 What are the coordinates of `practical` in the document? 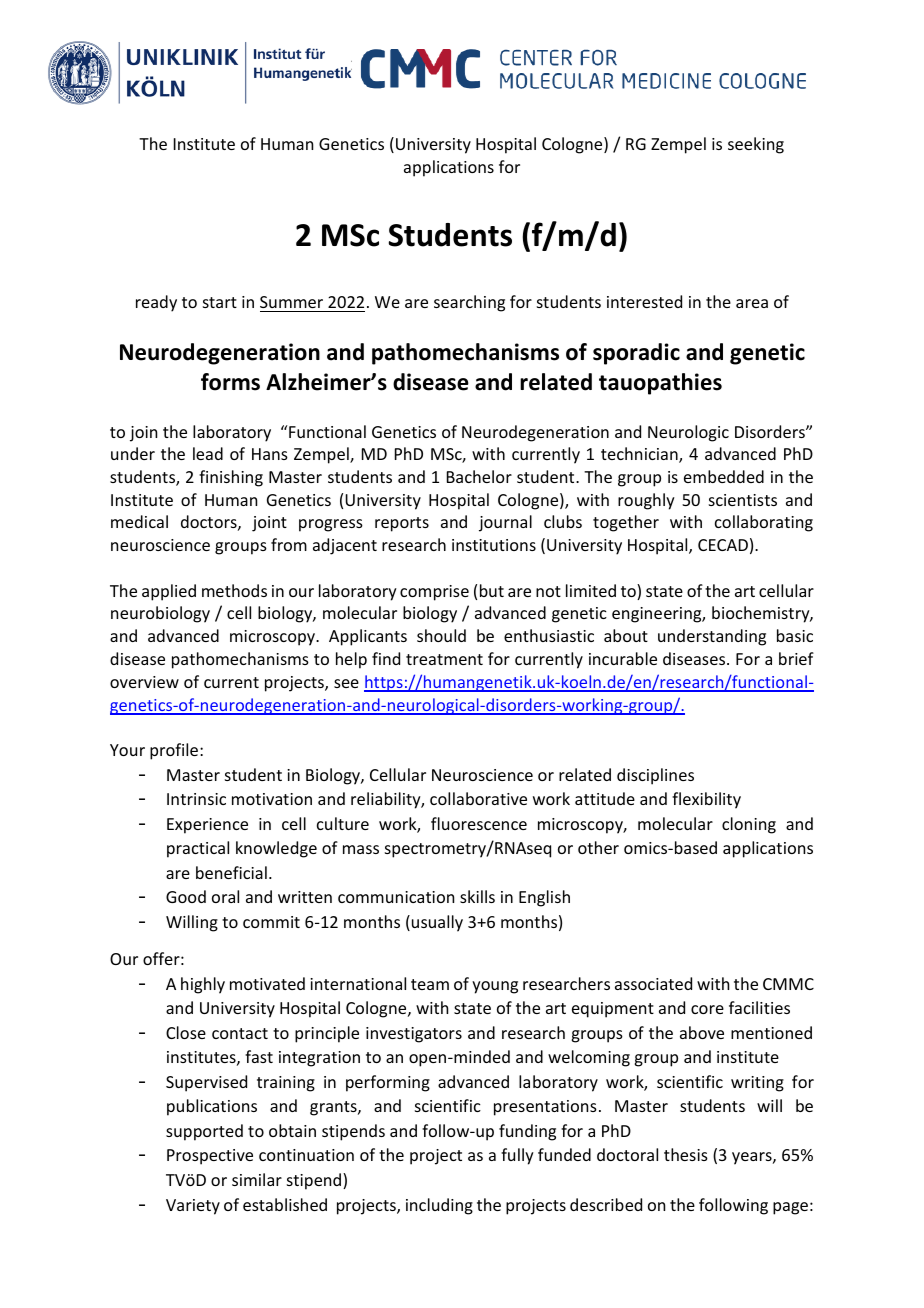 It's located at (198, 849).
